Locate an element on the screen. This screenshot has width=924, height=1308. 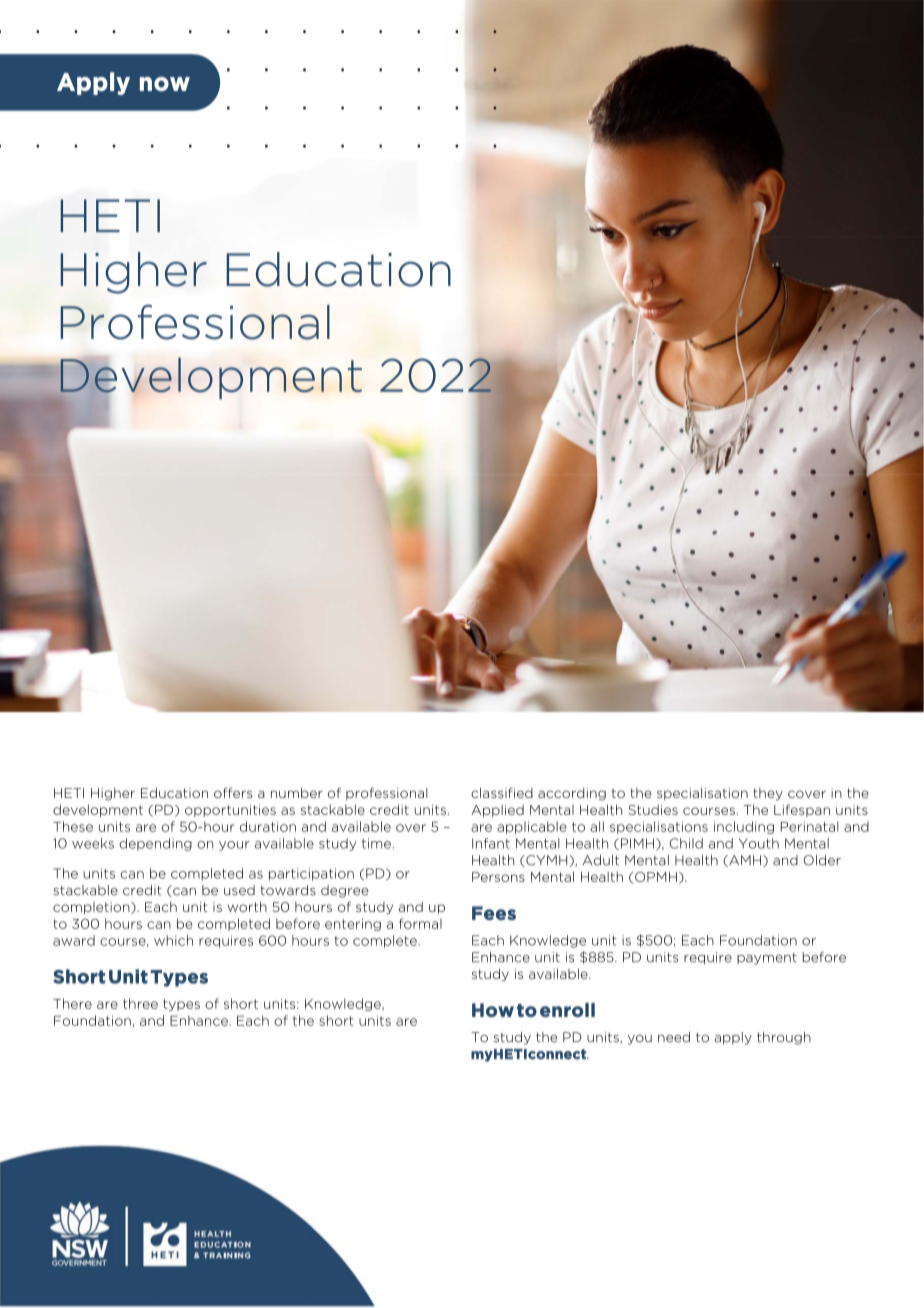
through is located at coordinates (784, 1038).
